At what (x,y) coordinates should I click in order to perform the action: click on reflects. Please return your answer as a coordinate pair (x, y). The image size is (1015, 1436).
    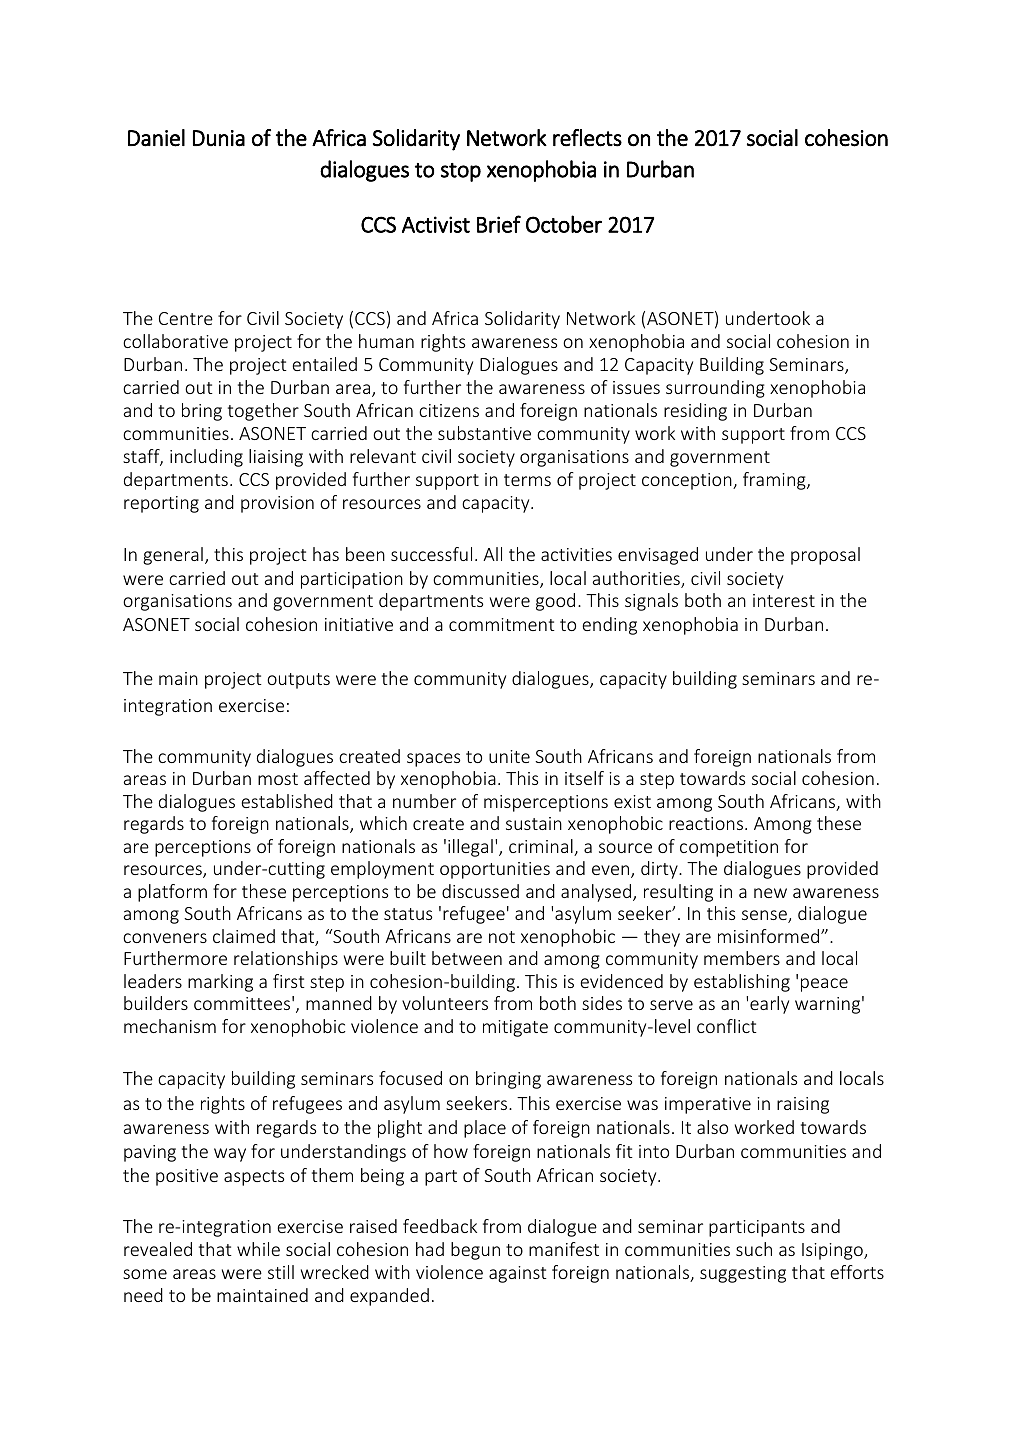
    Looking at the image, I should click on (587, 138).
